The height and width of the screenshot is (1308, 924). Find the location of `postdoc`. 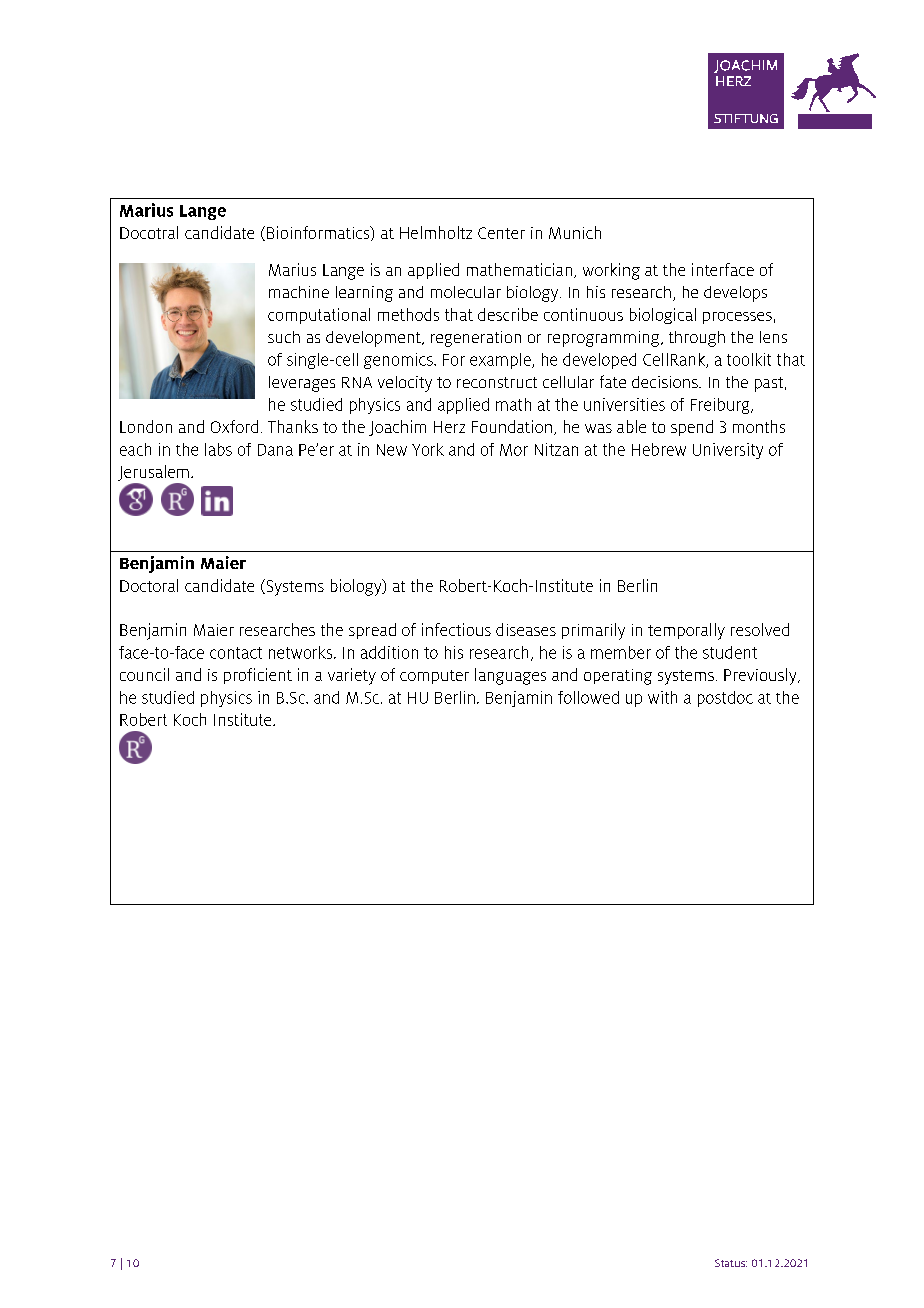

postdoc is located at coordinates (725, 699).
